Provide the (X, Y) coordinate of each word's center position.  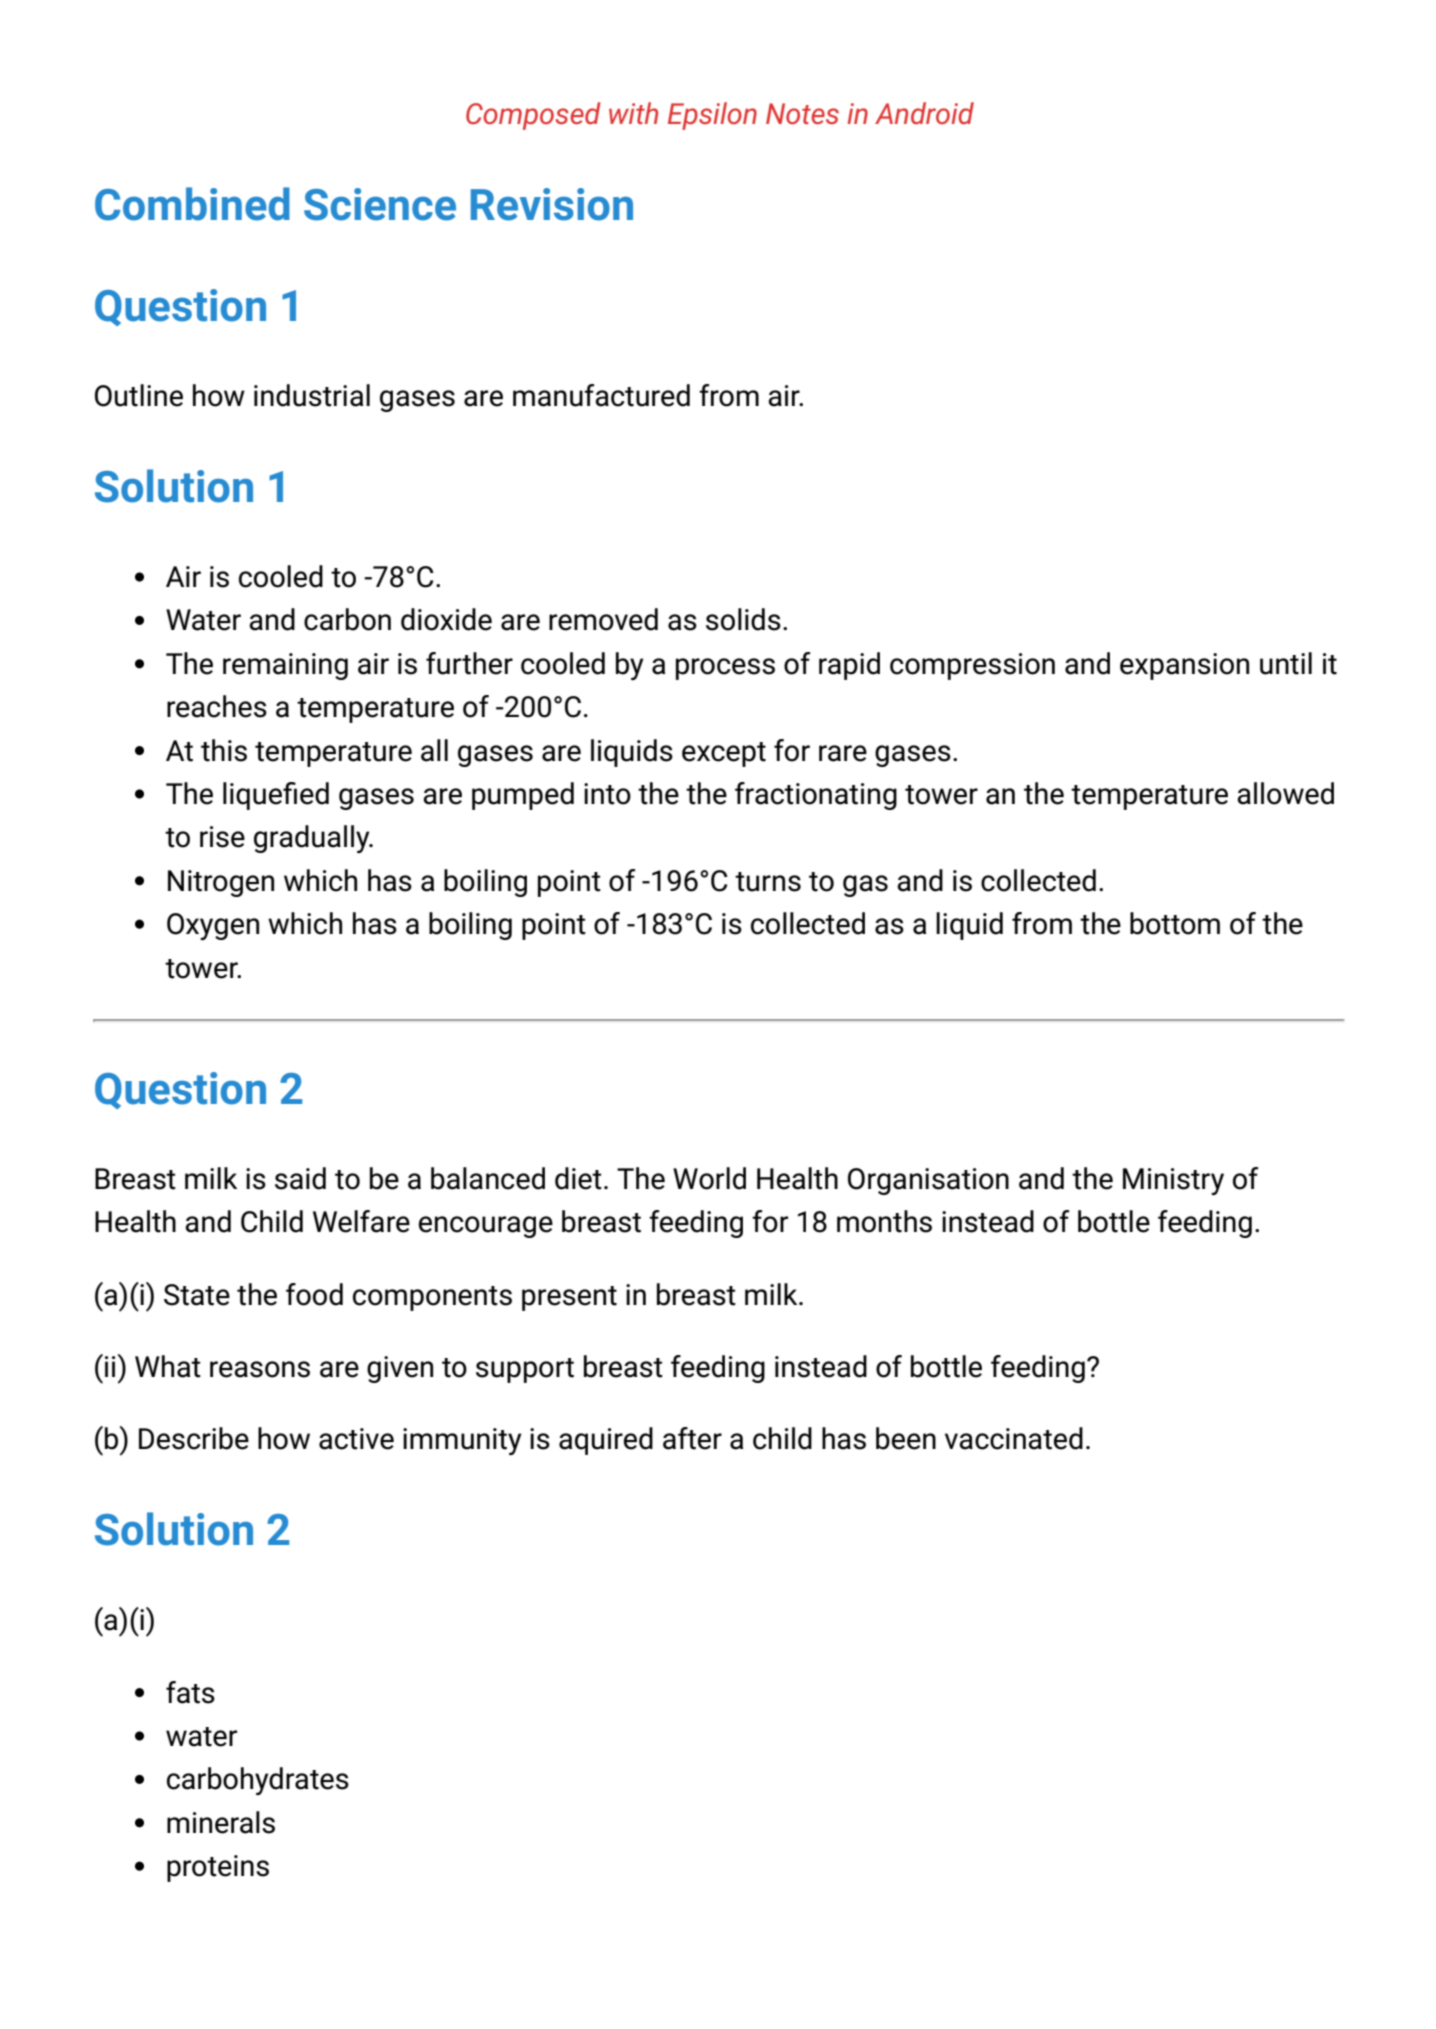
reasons (260, 1369)
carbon (347, 619)
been (906, 1438)
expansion (1184, 666)
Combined (192, 204)
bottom (1175, 923)
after (692, 1438)
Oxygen (213, 926)
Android (924, 113)
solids (743, 619)
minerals (221, 1822)
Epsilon (712, 116)
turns (768, 882)
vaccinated (1014, 1438)
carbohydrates (258, 1781)
